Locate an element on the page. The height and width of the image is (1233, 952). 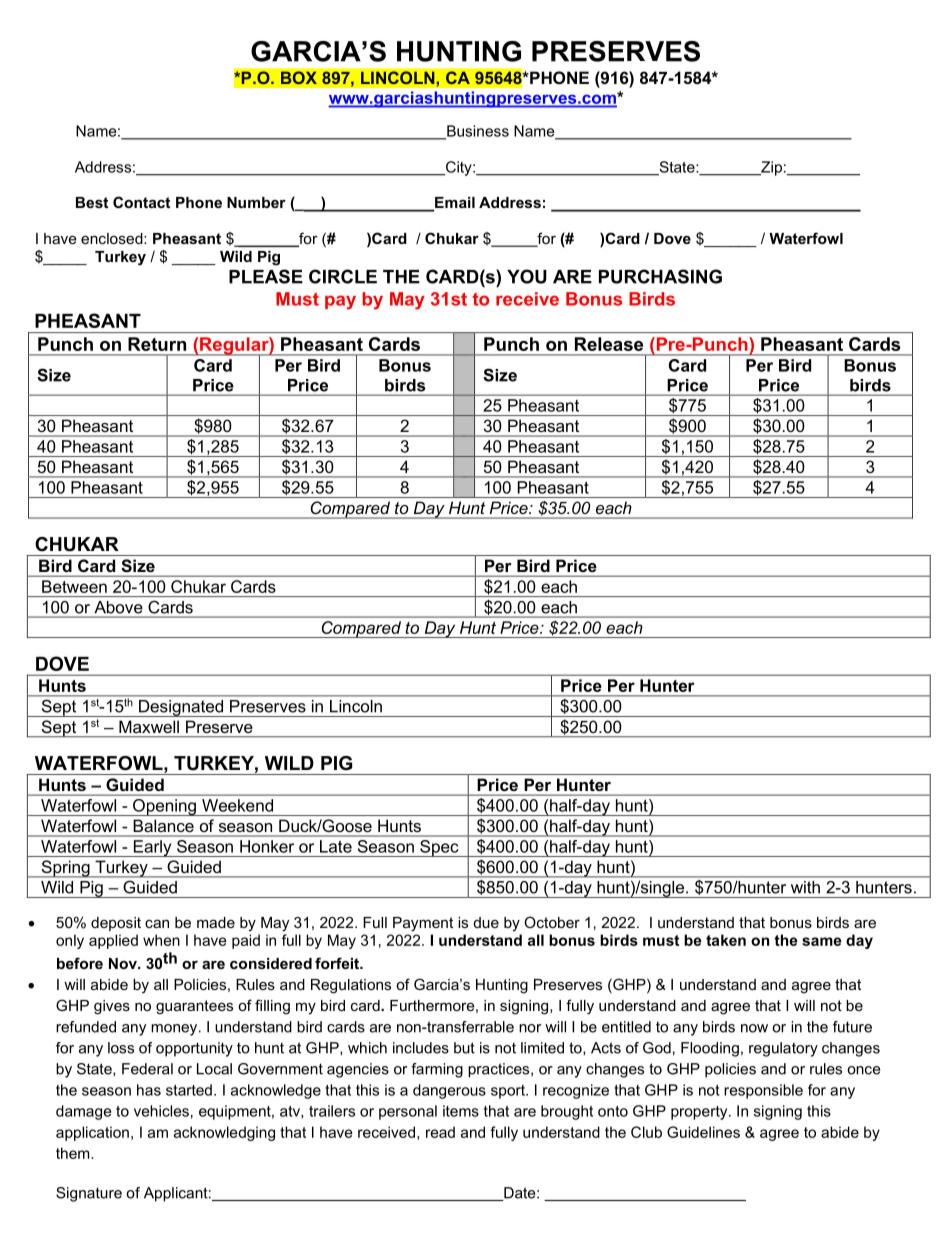
Contact is located at coordinates (141, 202).
